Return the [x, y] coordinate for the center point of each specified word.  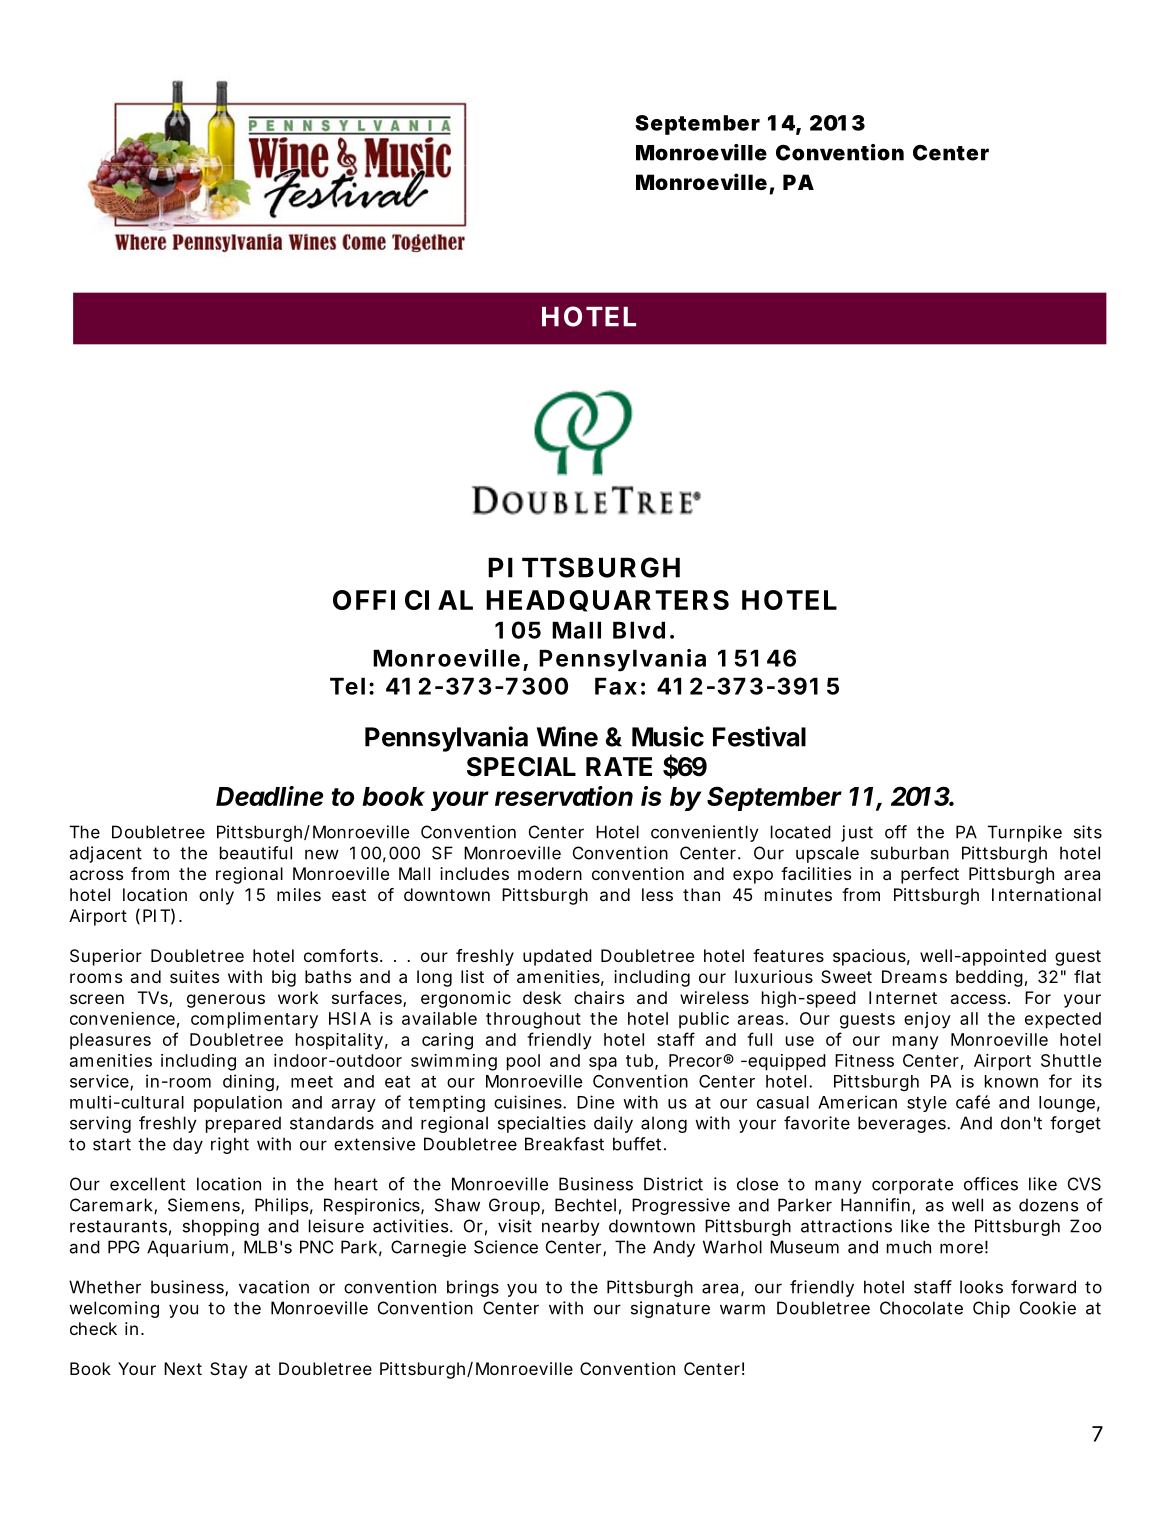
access [980, 999]
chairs [599, 997]
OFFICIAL [403, 600]
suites [194, 976]
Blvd [639, 630]
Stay [228, 1370]
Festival [759, 736]
